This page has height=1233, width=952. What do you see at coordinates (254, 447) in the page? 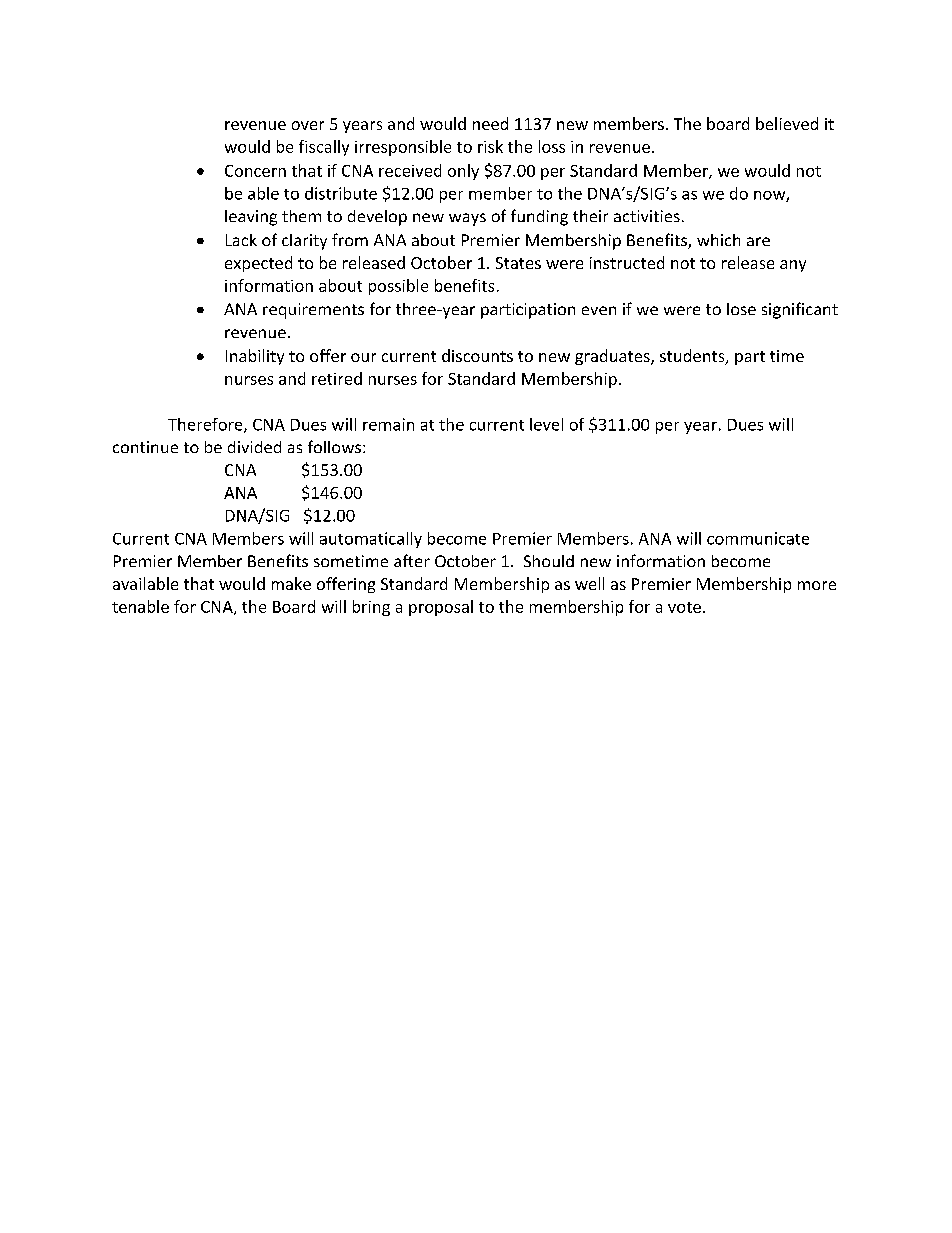
I see `divided` at bounding box center [254, 447].
